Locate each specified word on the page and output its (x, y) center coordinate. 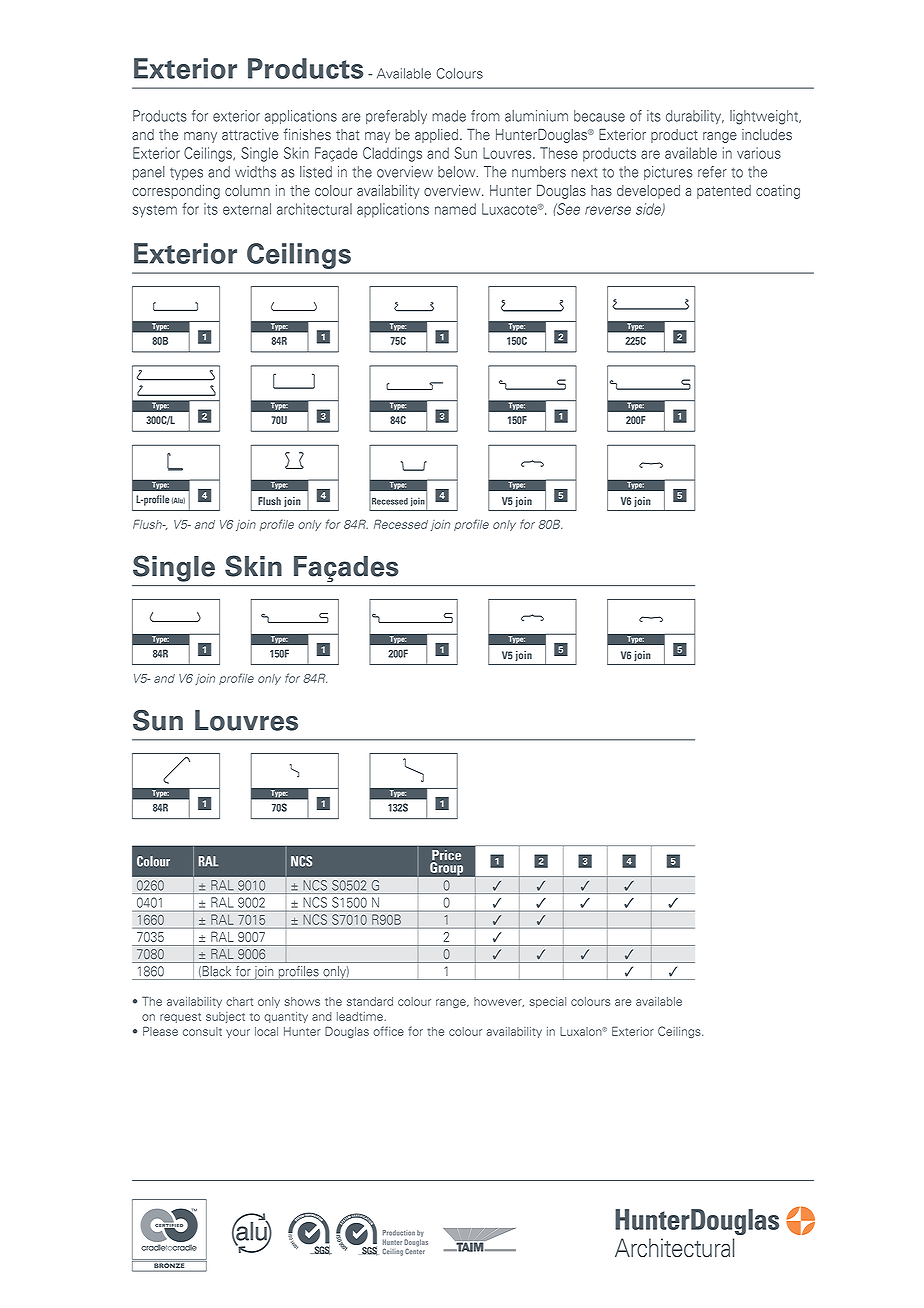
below (458, 172)
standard (370, 1001)
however (499, 1002)
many (200, 137)
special (548, 1002)
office (388, 1031)
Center (415, 1250)
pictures (668, 173)
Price (446, 856)
